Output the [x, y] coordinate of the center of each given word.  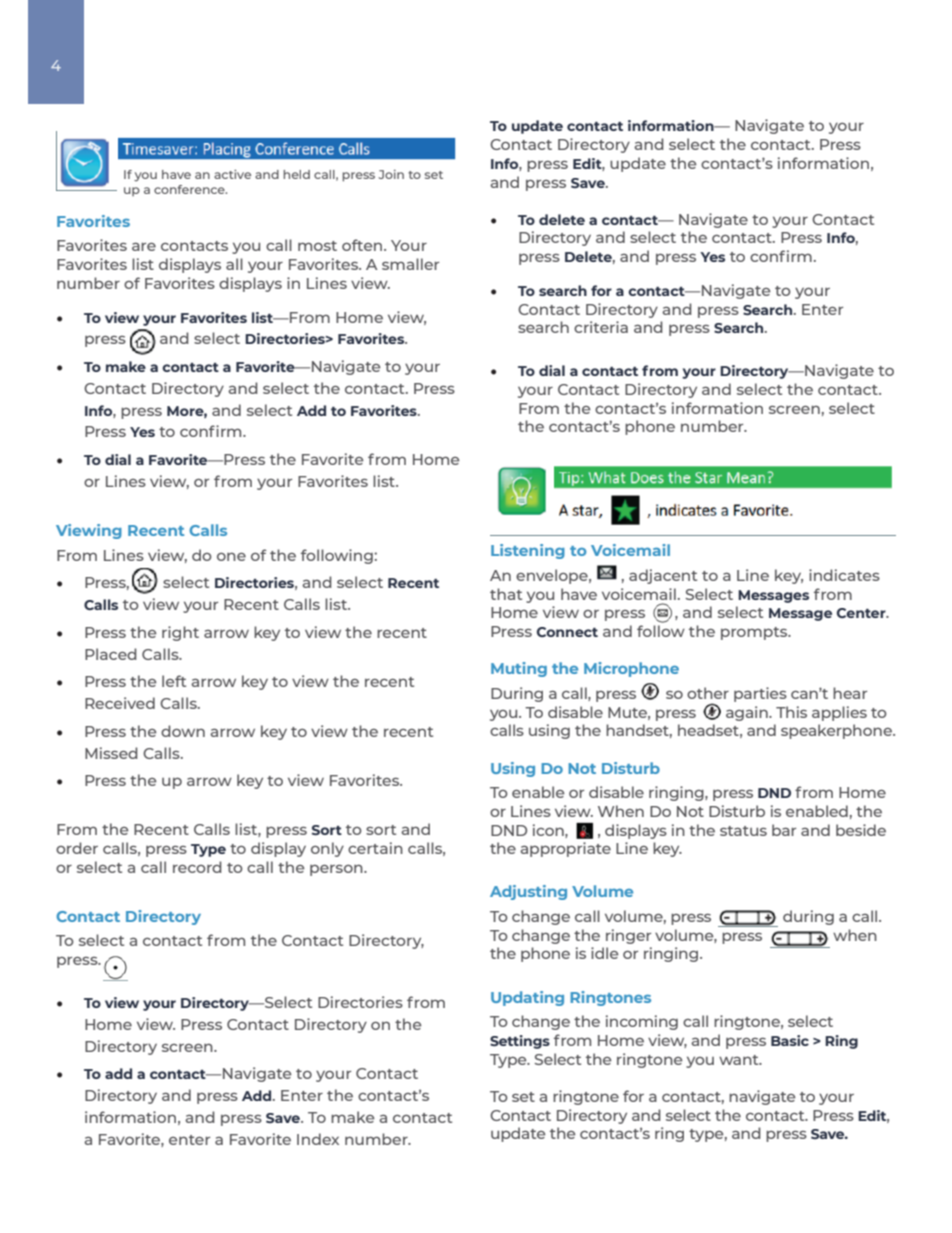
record [197, 867]
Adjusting [528, 892]
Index [318, 1139]
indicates [844, 575]
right [180, 633]
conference [190, 189]
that [506, 594]
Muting [519, 669]
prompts [755, 633]
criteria [601, 327]
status [743, 831]
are [144, 247]
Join [391, 174]
